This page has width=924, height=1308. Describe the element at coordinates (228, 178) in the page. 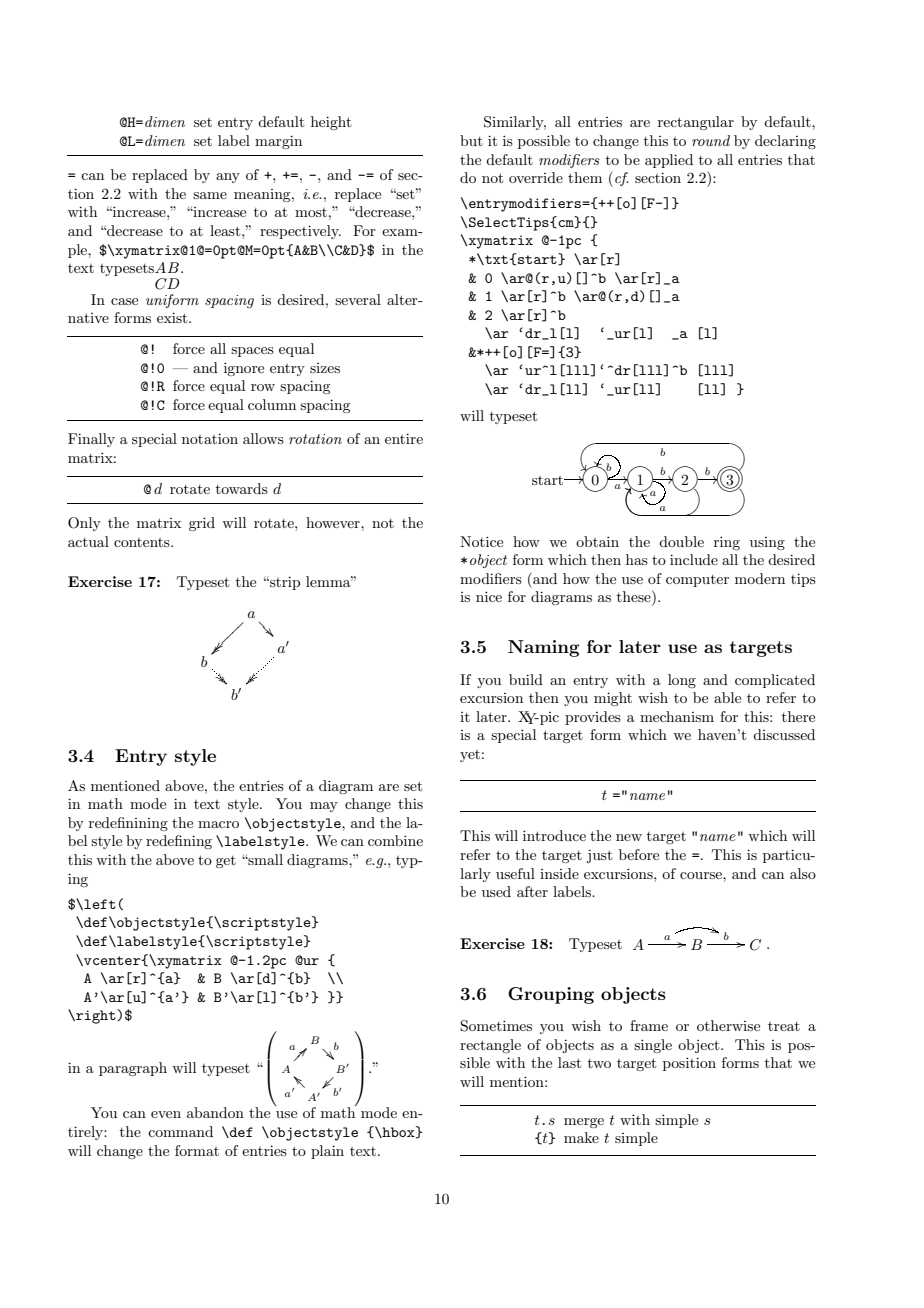

I see `any` at that location.
